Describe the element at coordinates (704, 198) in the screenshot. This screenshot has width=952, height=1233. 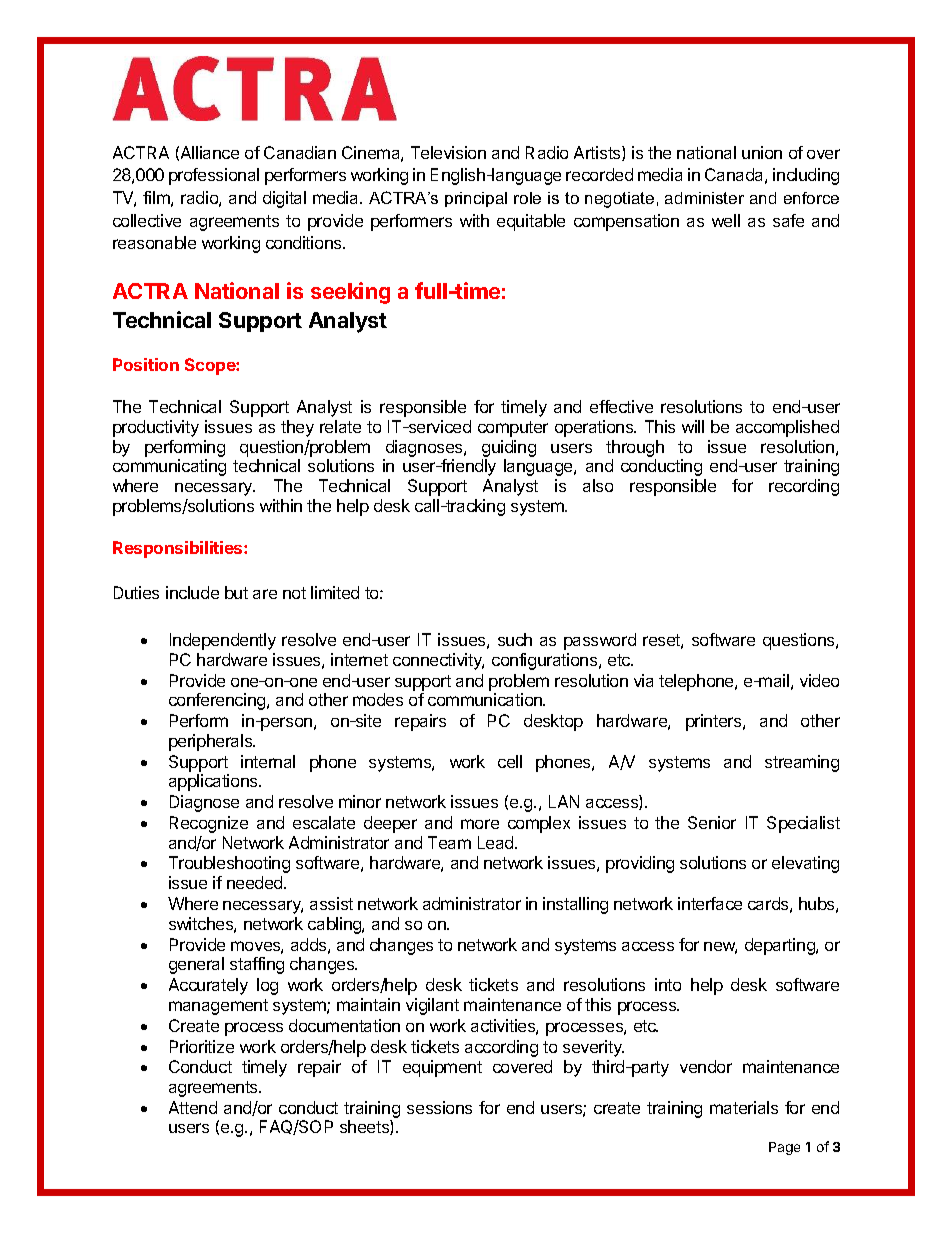
I see `administer` at that location.
